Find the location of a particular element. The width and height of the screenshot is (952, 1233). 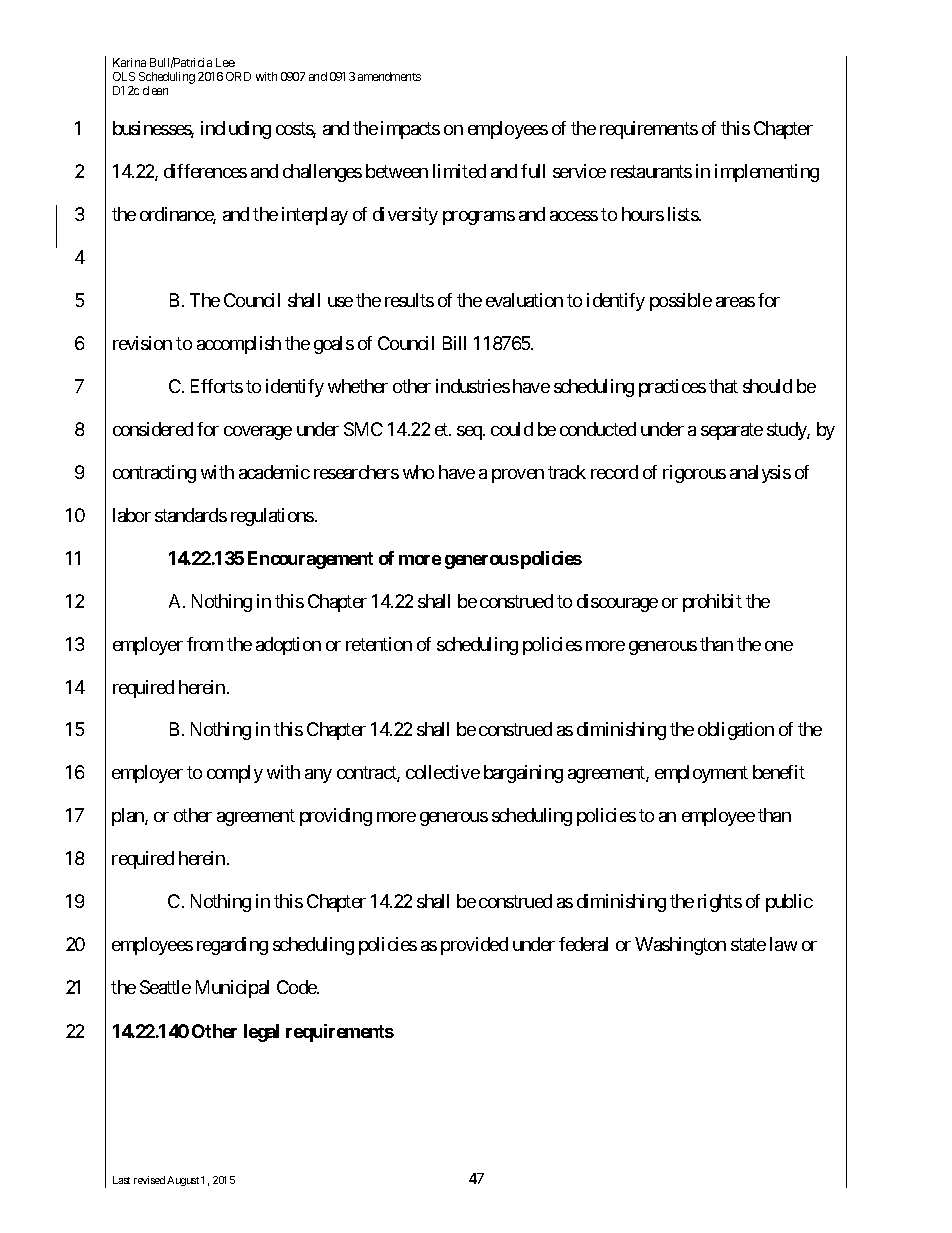

legal is located at coordinates (261, 1033).
